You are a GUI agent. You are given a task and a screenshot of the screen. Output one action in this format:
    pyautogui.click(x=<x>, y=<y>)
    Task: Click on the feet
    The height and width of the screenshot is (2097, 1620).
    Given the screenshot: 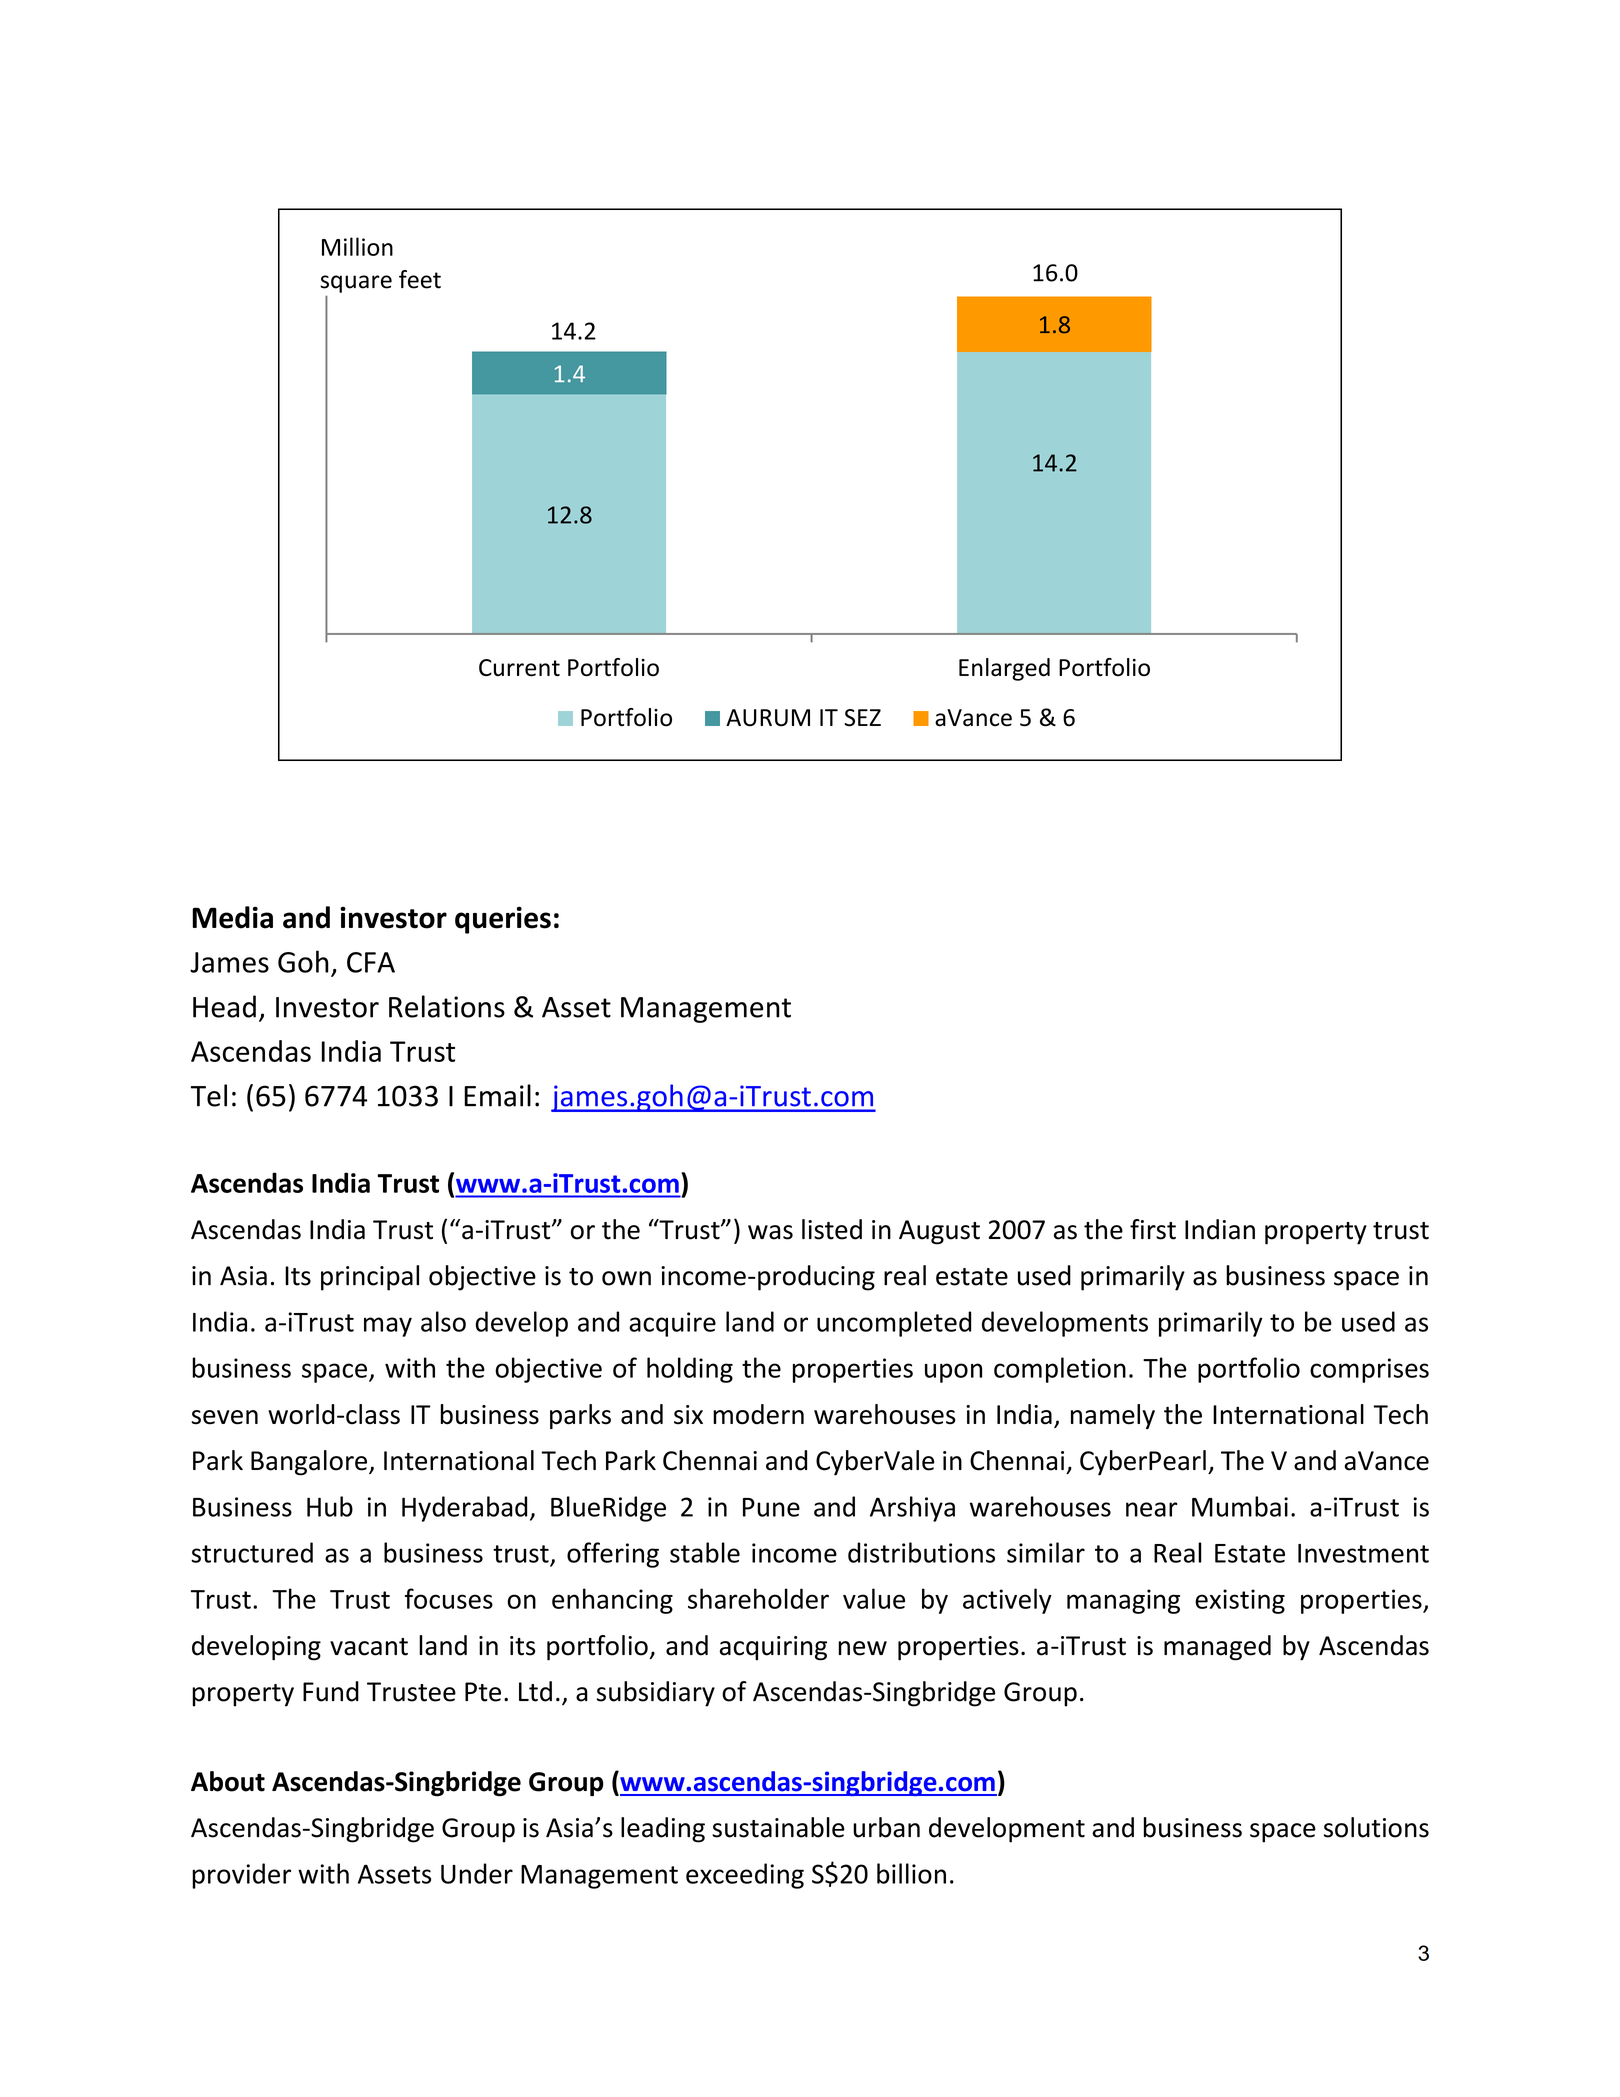 What is the action you would take?
    pyautogui.click(x=420, y=279)
